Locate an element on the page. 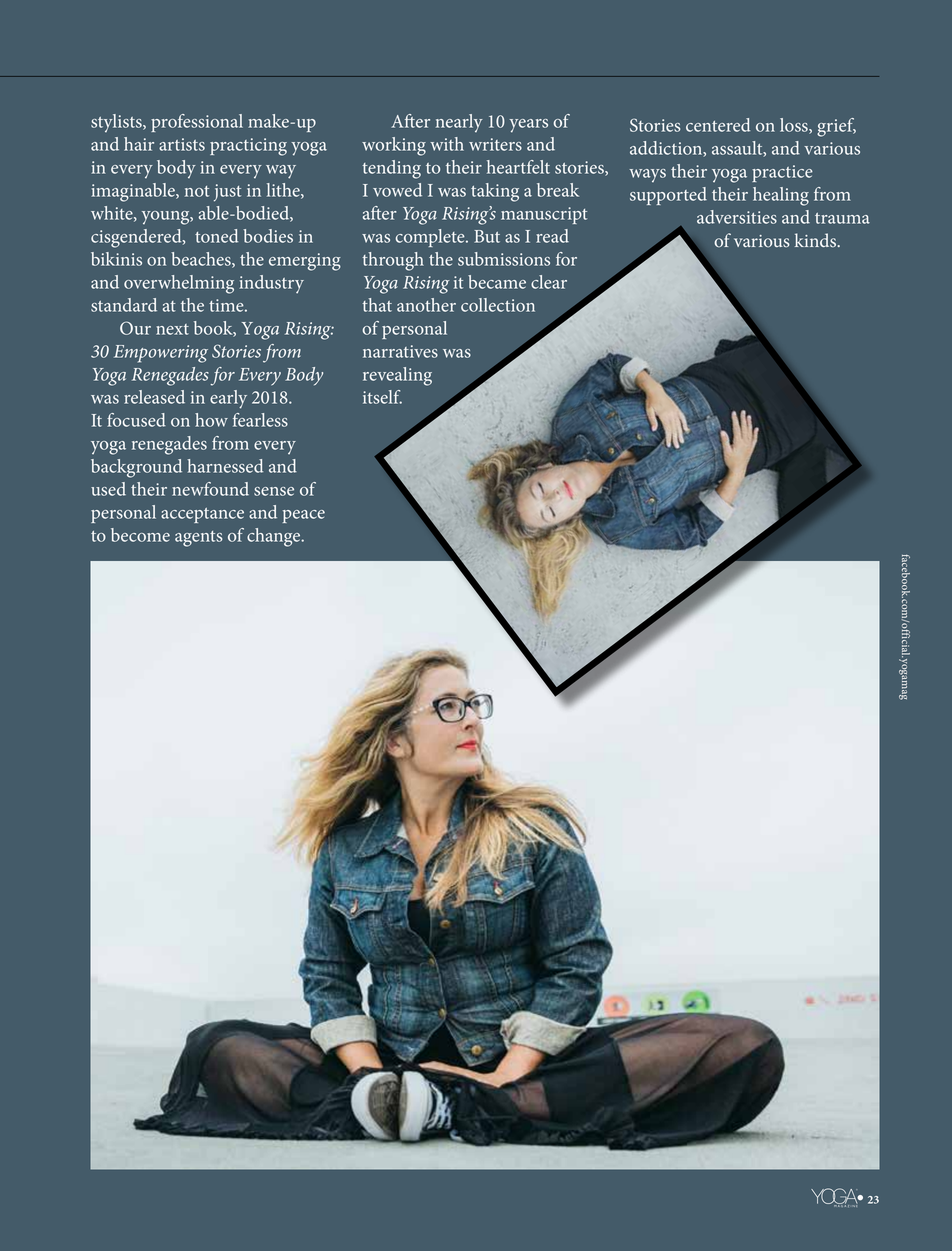 The height and width of the document is (1251, 952). overwhelming is located at coordinates (179, 284).
